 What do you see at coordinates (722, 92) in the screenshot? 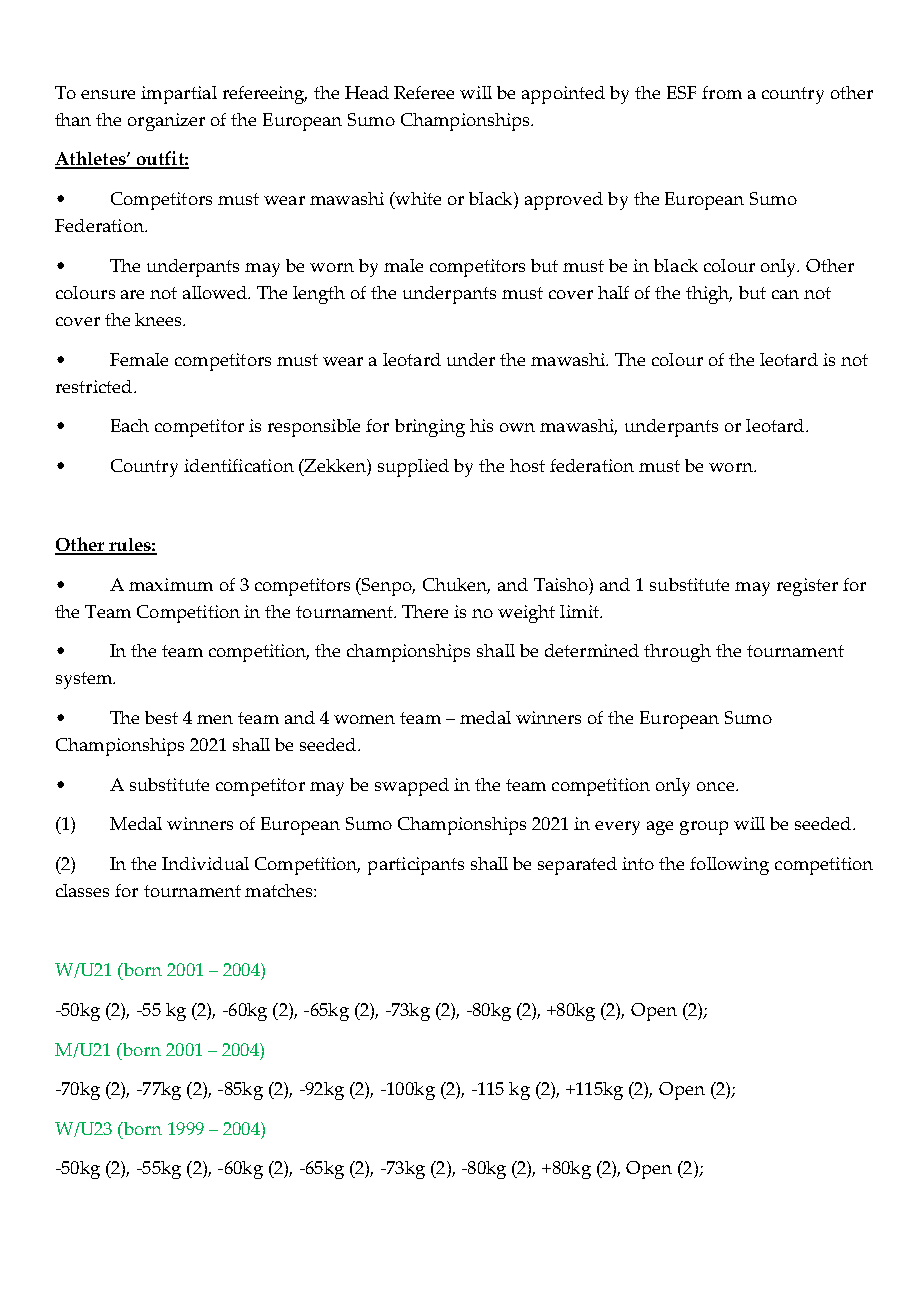
I see `from` at bounding box center [722, 92].
